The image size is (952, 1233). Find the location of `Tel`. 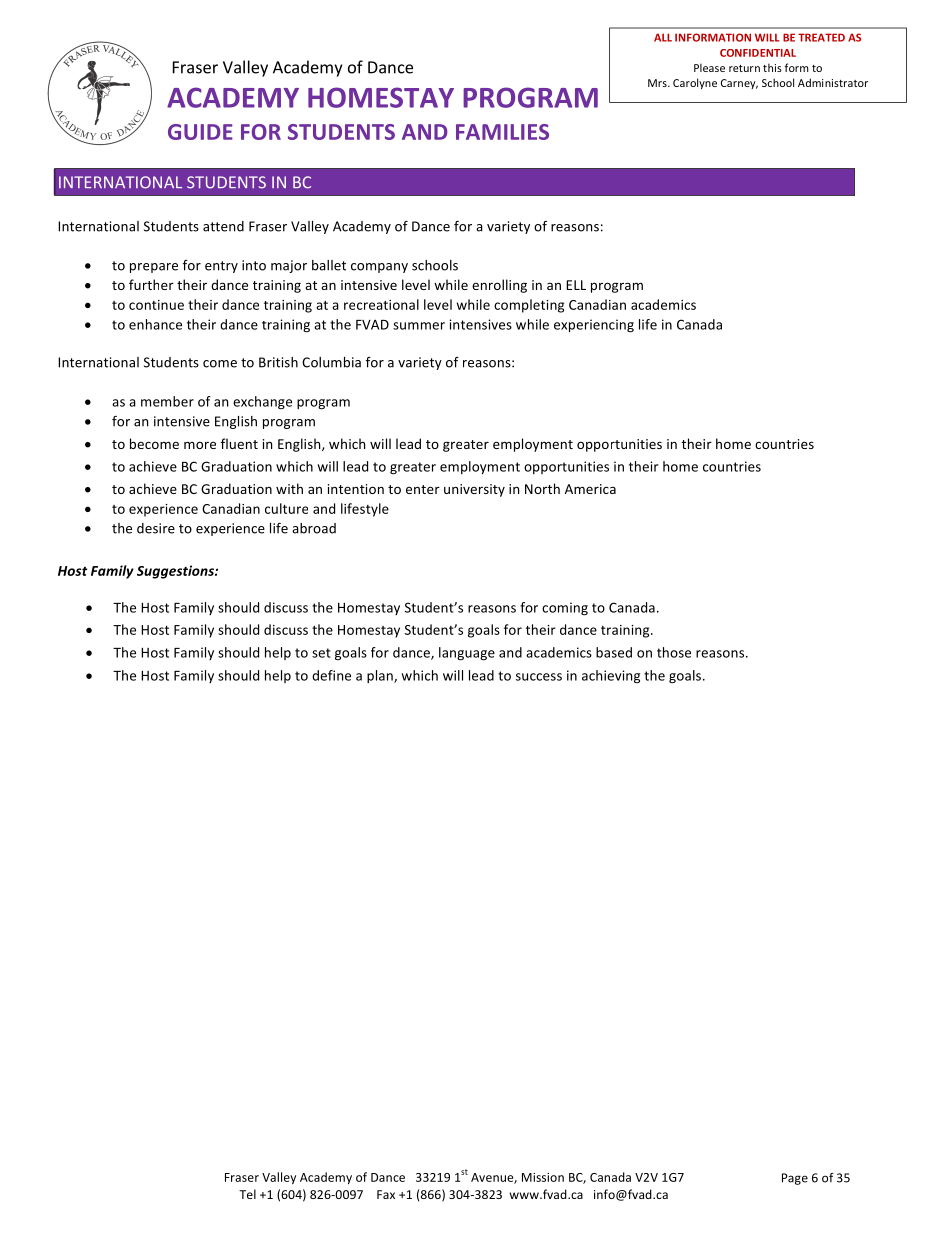

Tel is located at coordinates (247, 1194).
